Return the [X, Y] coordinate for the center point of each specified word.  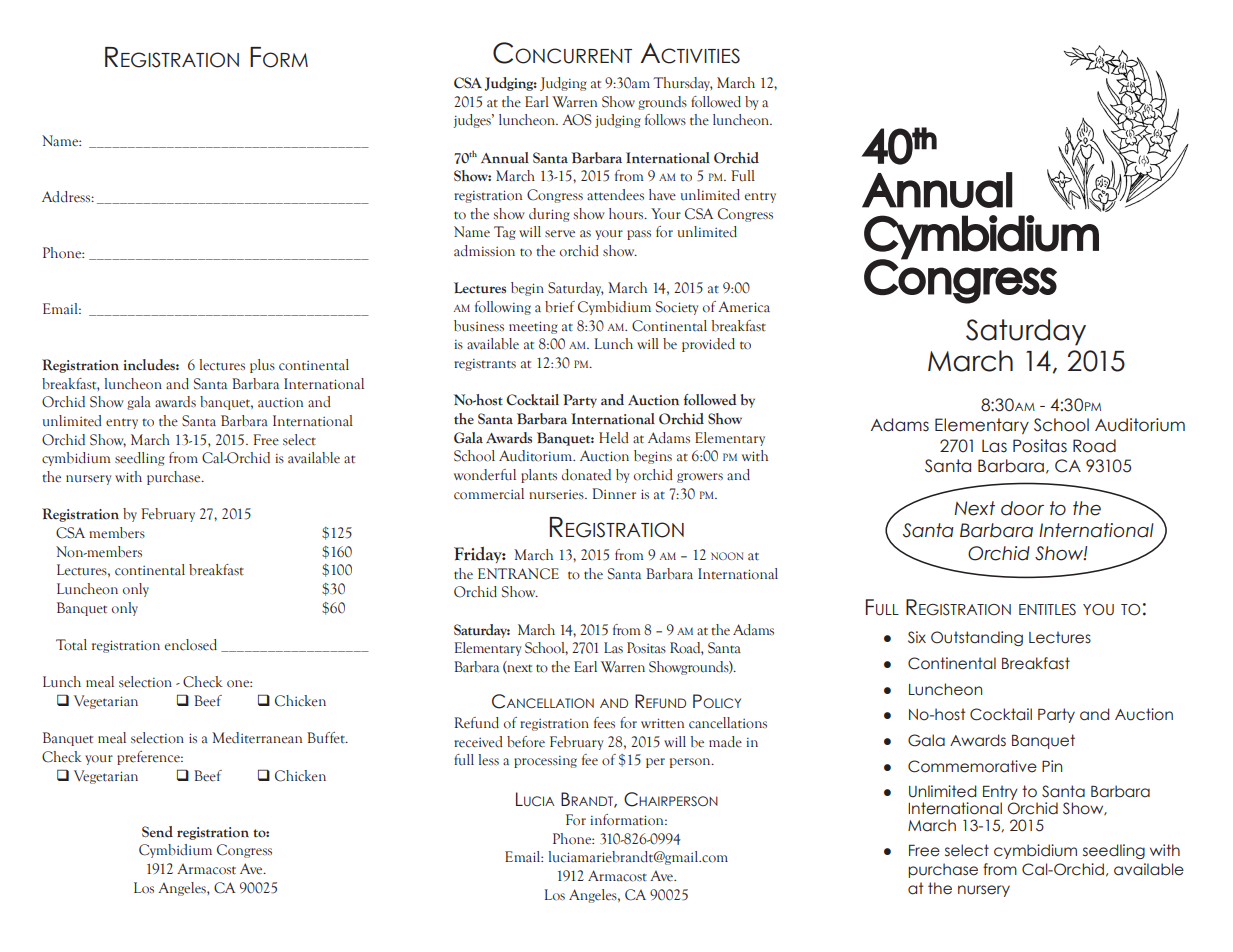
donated [586, 475]
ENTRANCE [518, 574]
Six [917, 637]
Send [157, 832]
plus [262, 366]
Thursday [682, 84]
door [1022, 508]
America [744, 307]
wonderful [485, 475]
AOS [577, 120]
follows [665, 120]
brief [560, 307]
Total [71, 645]
